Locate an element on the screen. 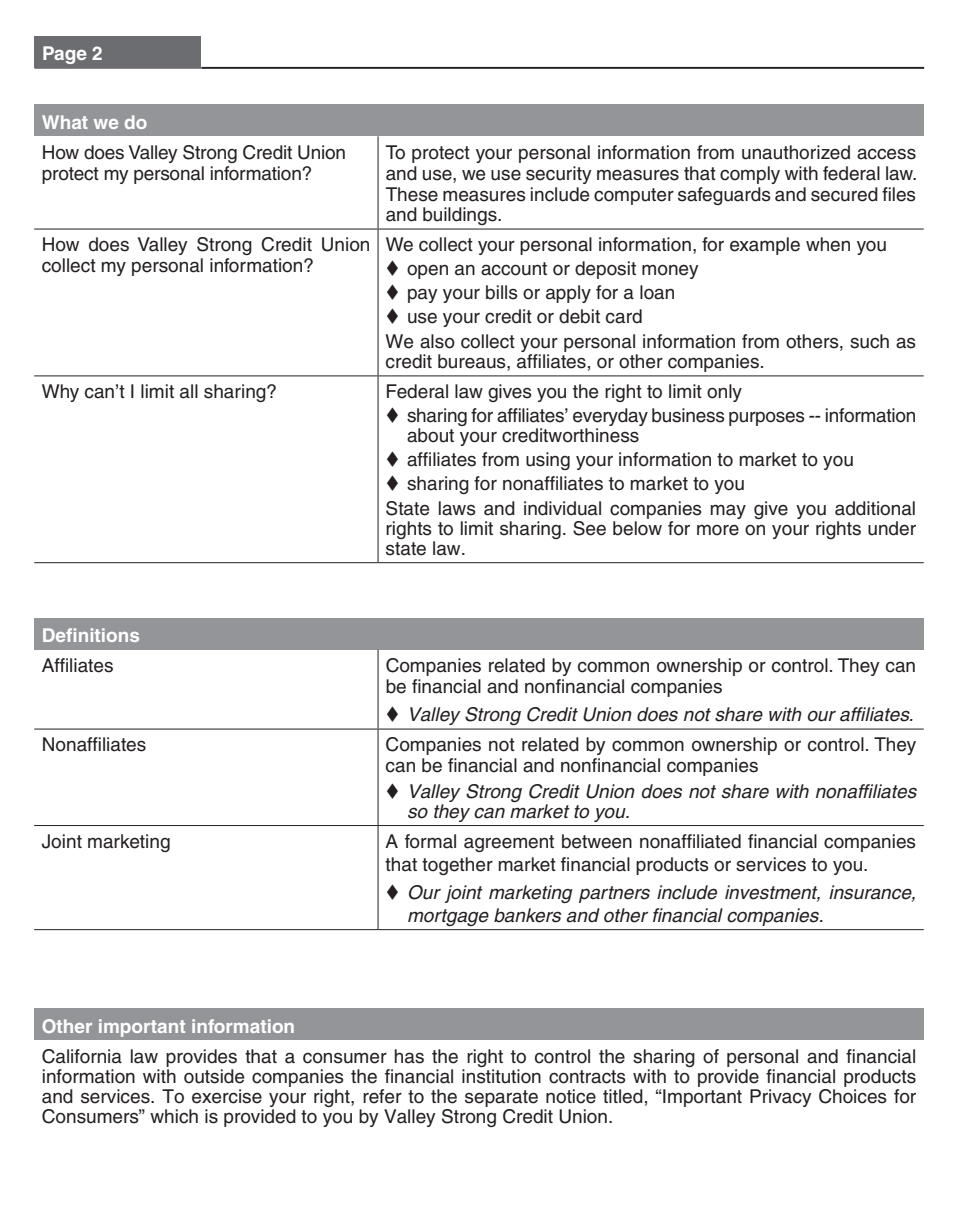  laws is located at coordinates (457, 508).
